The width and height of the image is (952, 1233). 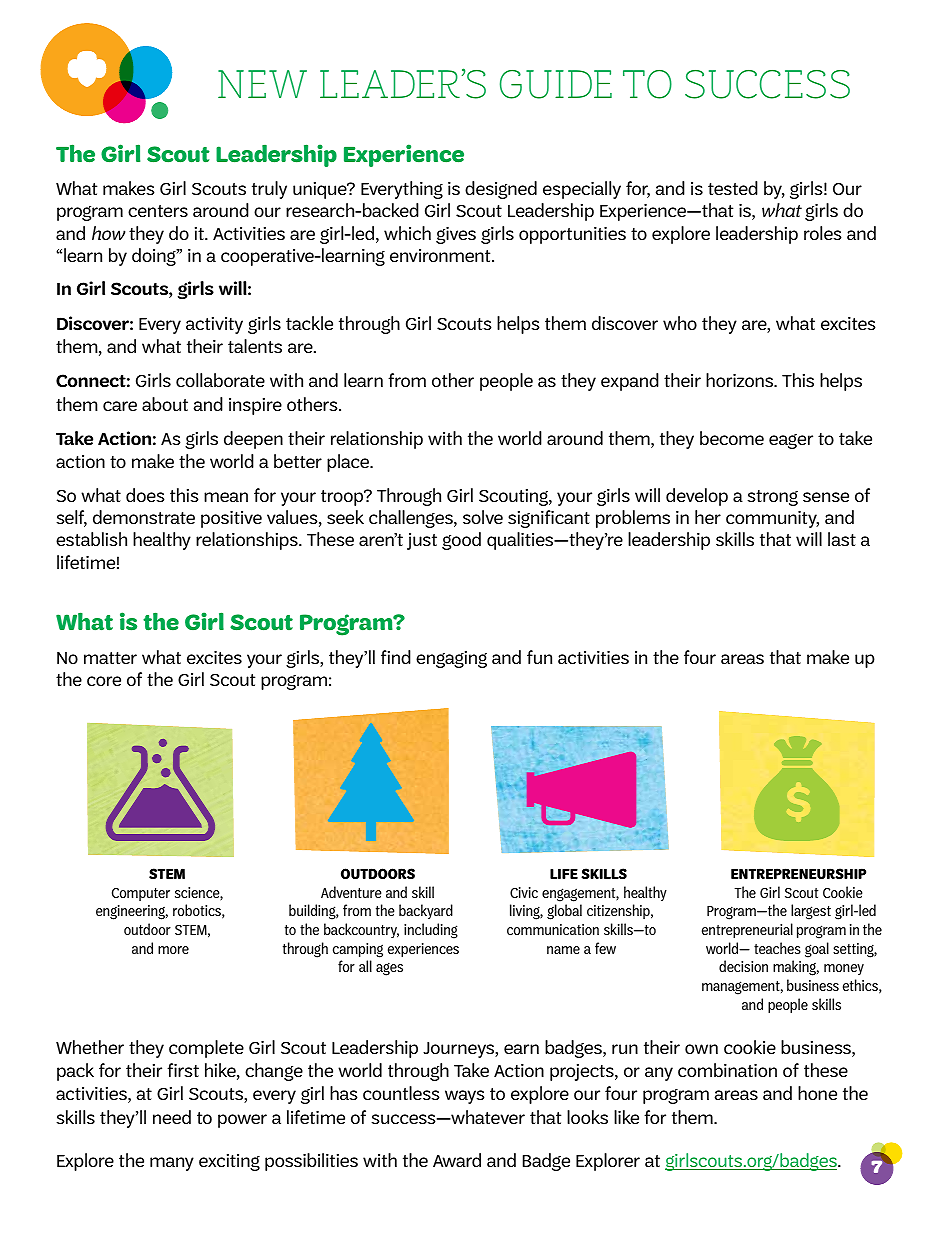 I want to click on need, so click(x=172, y=1117).
